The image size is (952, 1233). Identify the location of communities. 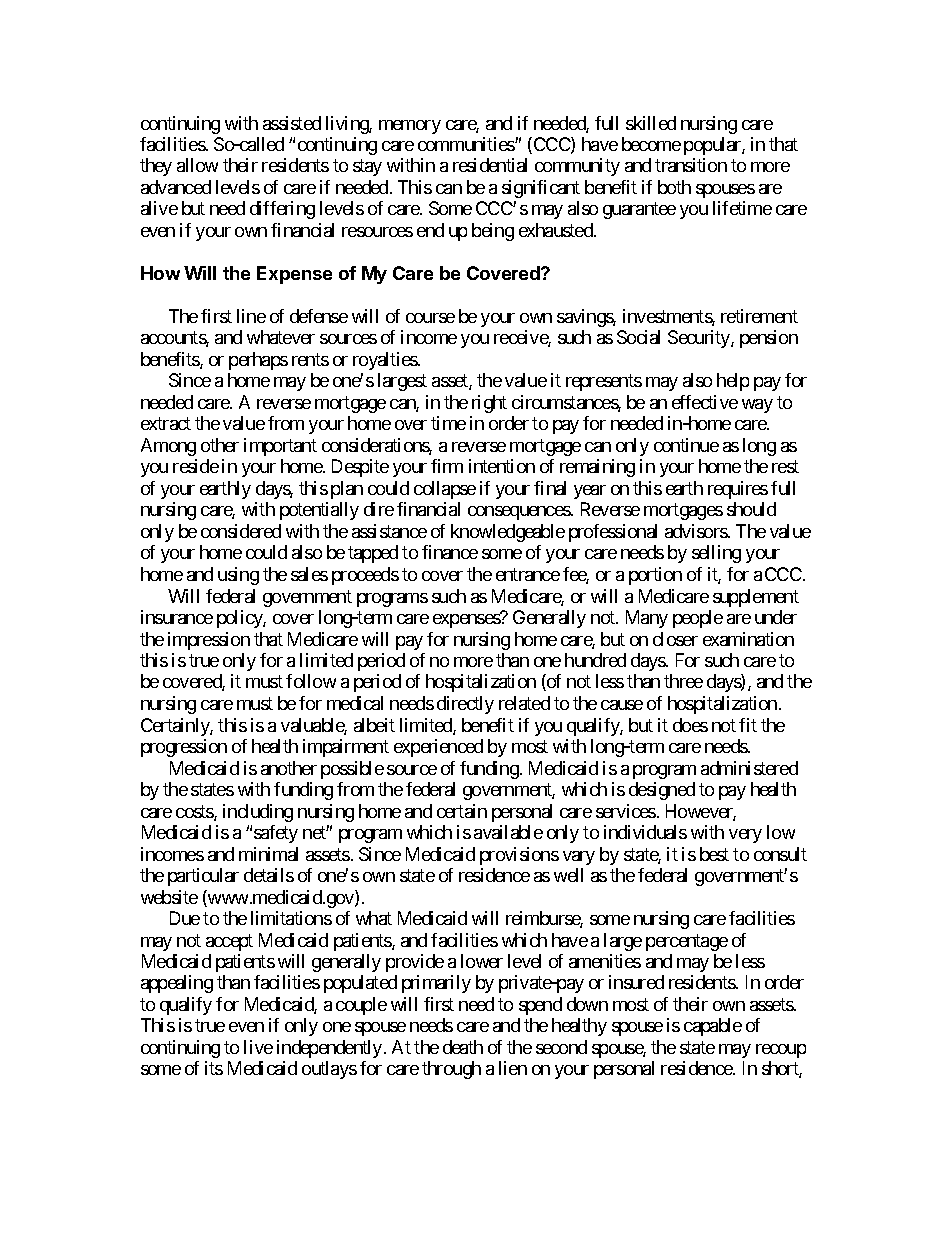
(467, 144).
